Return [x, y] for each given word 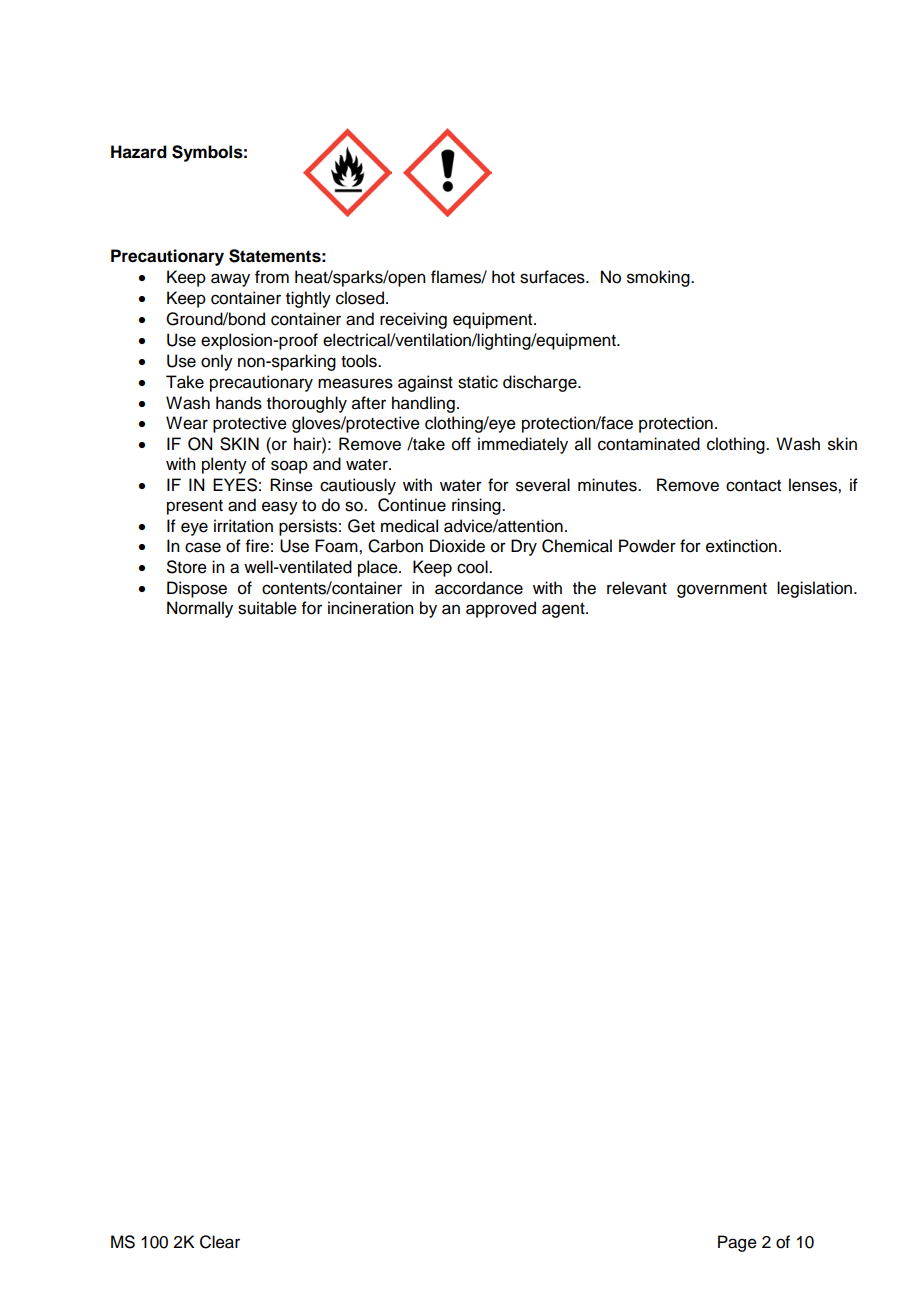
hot [503, 277]
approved [501, 609]
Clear [220, 1242]
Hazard [139, 152]
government [722, 590]
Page [737, 1243]
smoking [659, 278]
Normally [200, 609]
